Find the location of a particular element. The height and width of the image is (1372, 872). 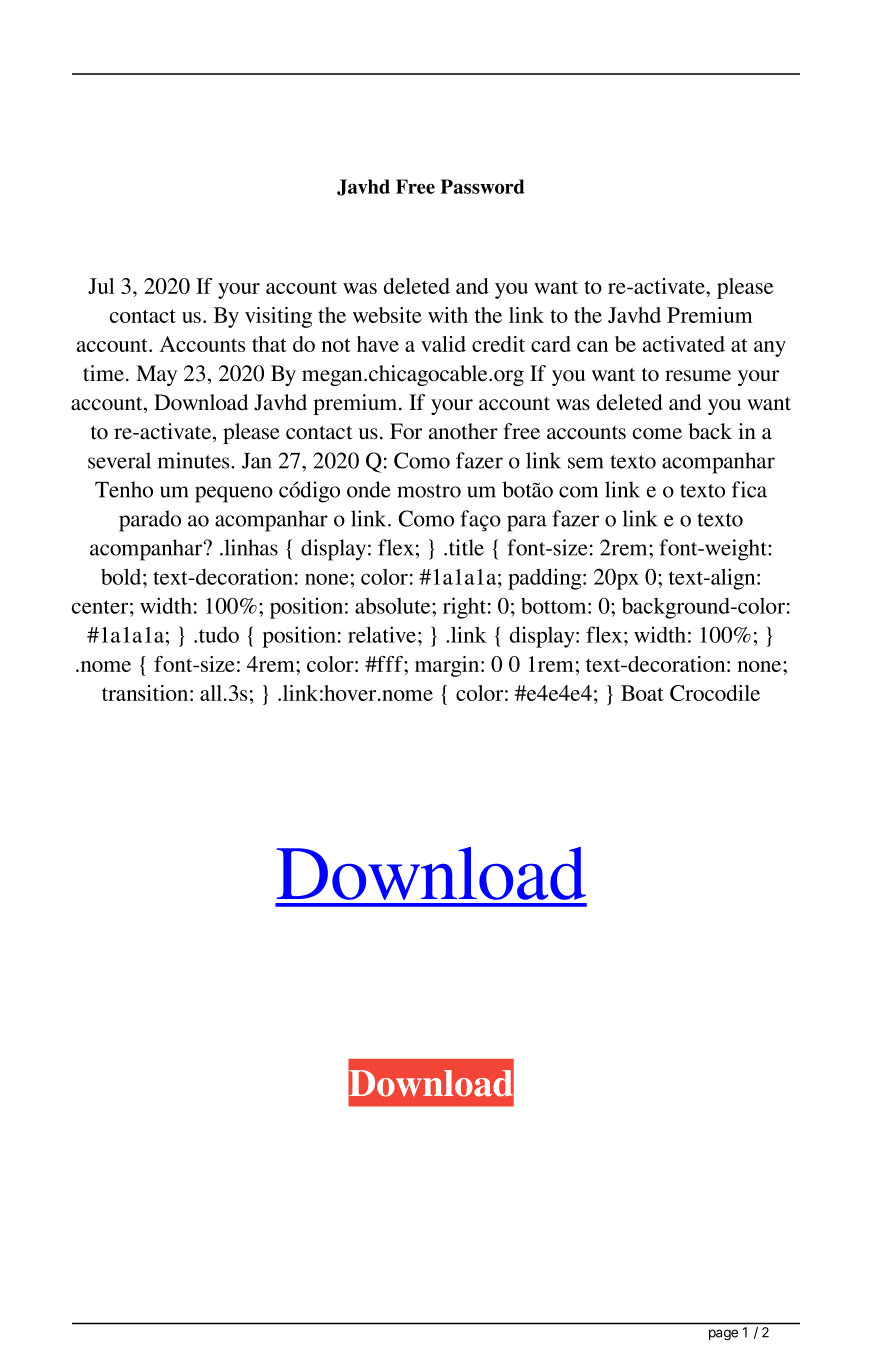

sem is located at coordinates (586, 463).
